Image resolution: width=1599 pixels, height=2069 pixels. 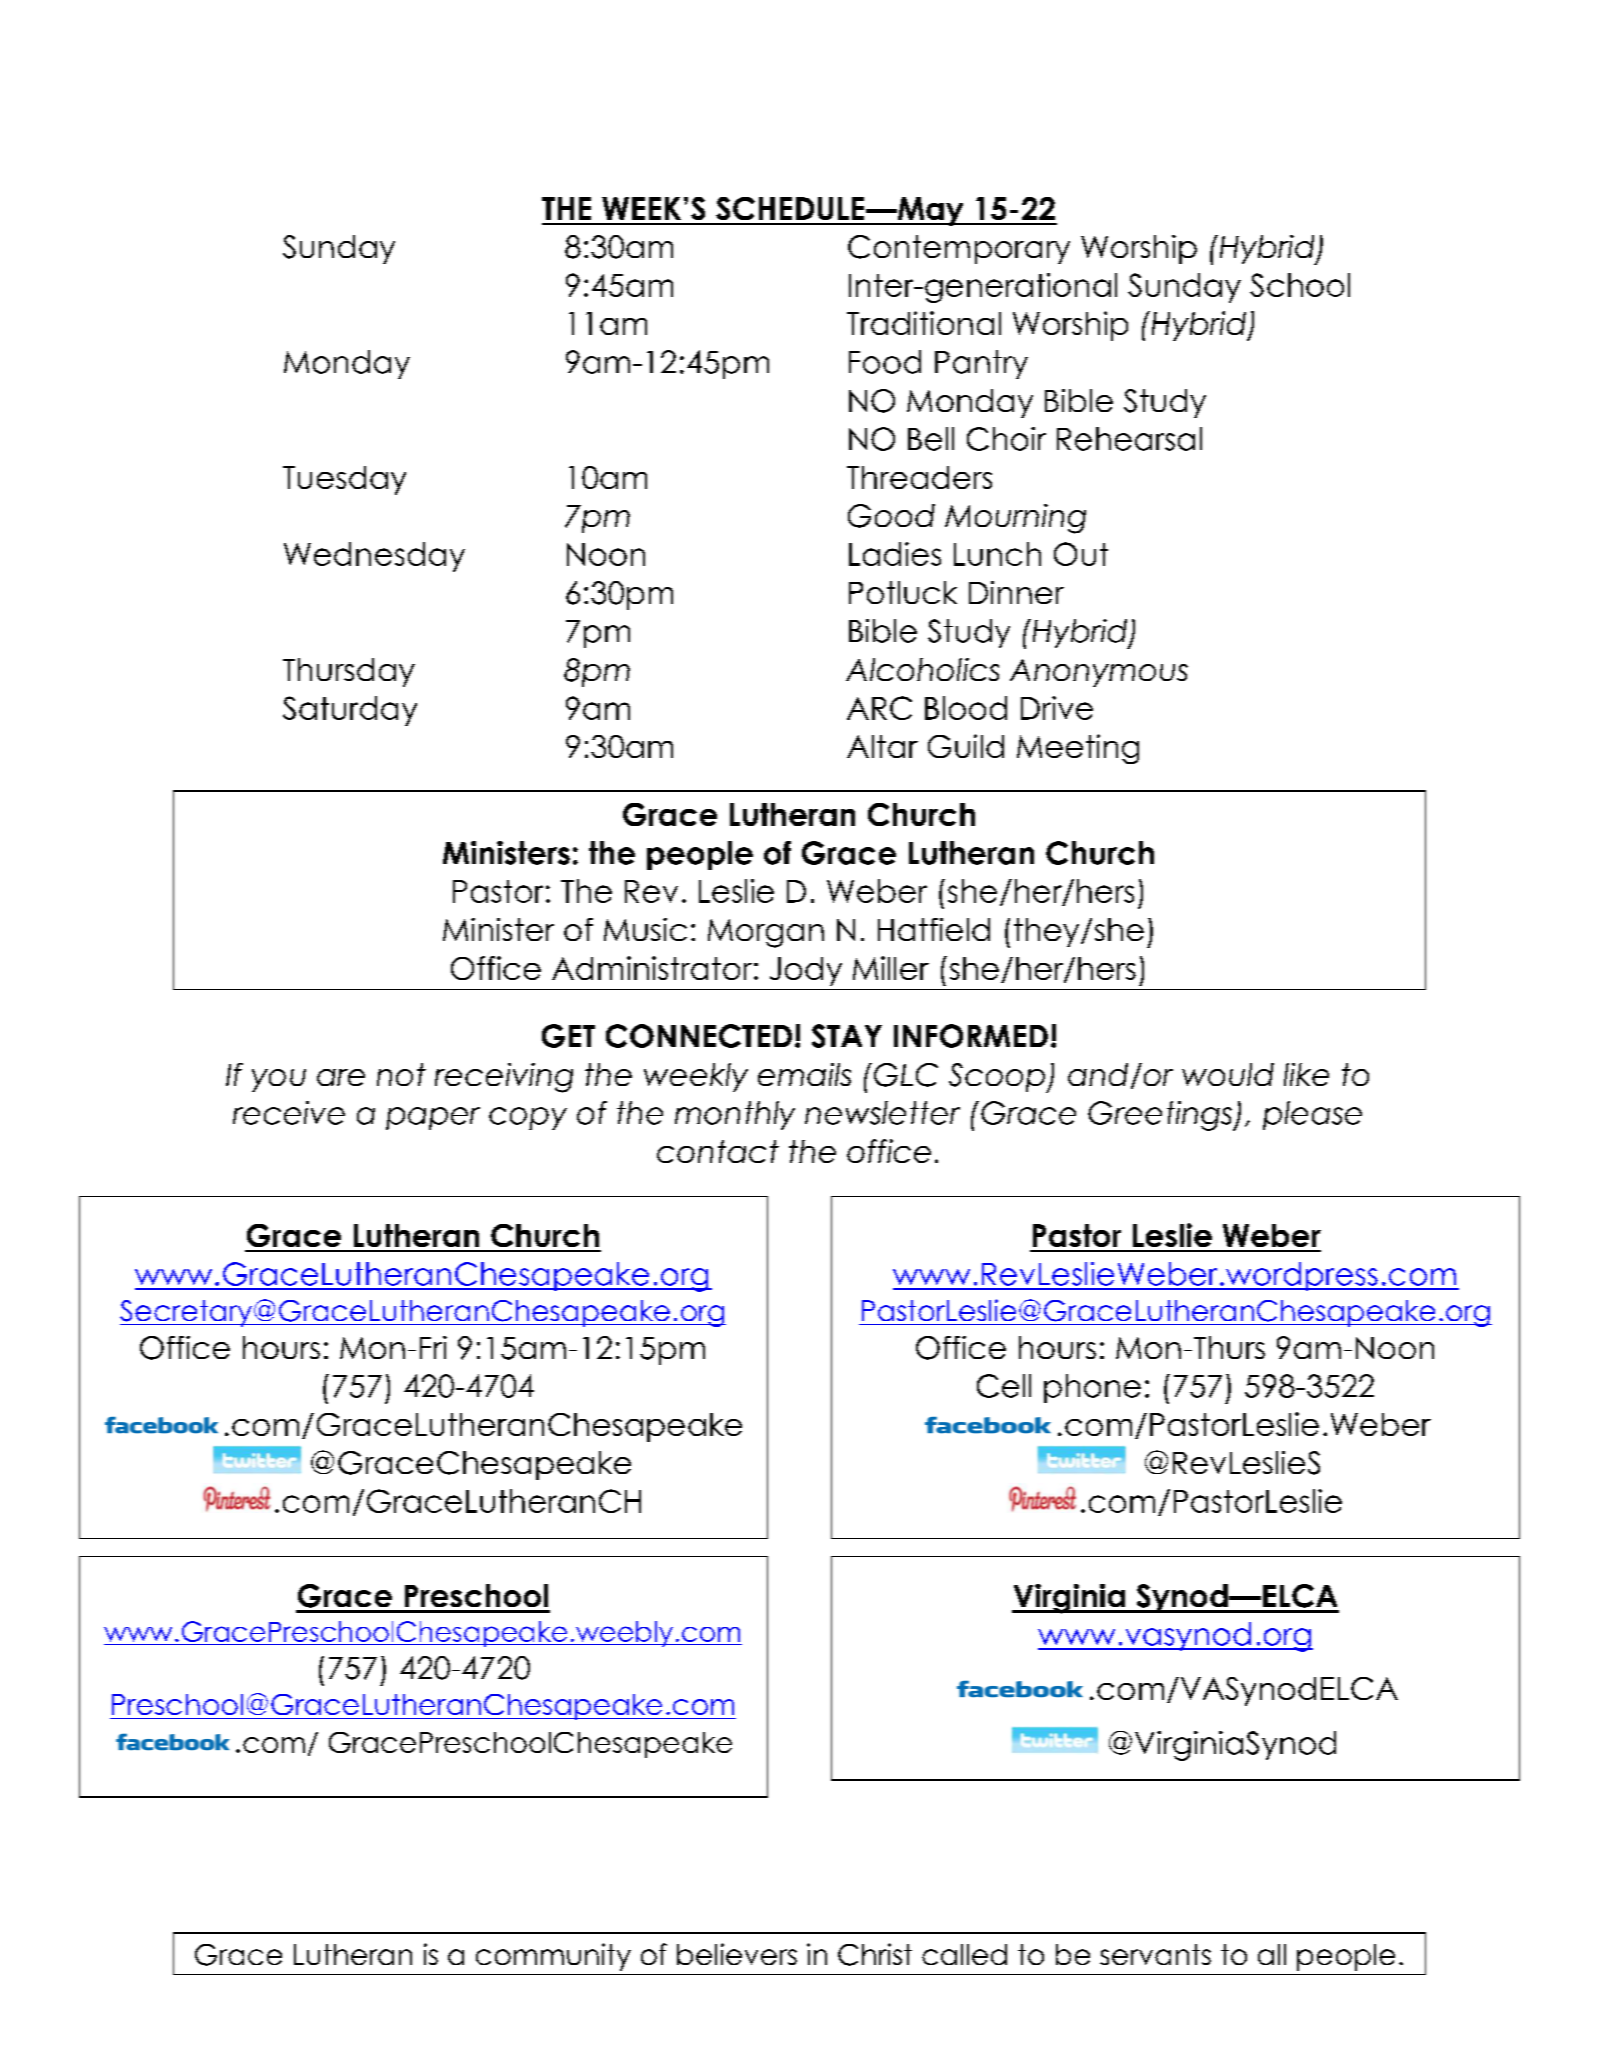 I want to click on Saturday, so click(x=350, y=711).
